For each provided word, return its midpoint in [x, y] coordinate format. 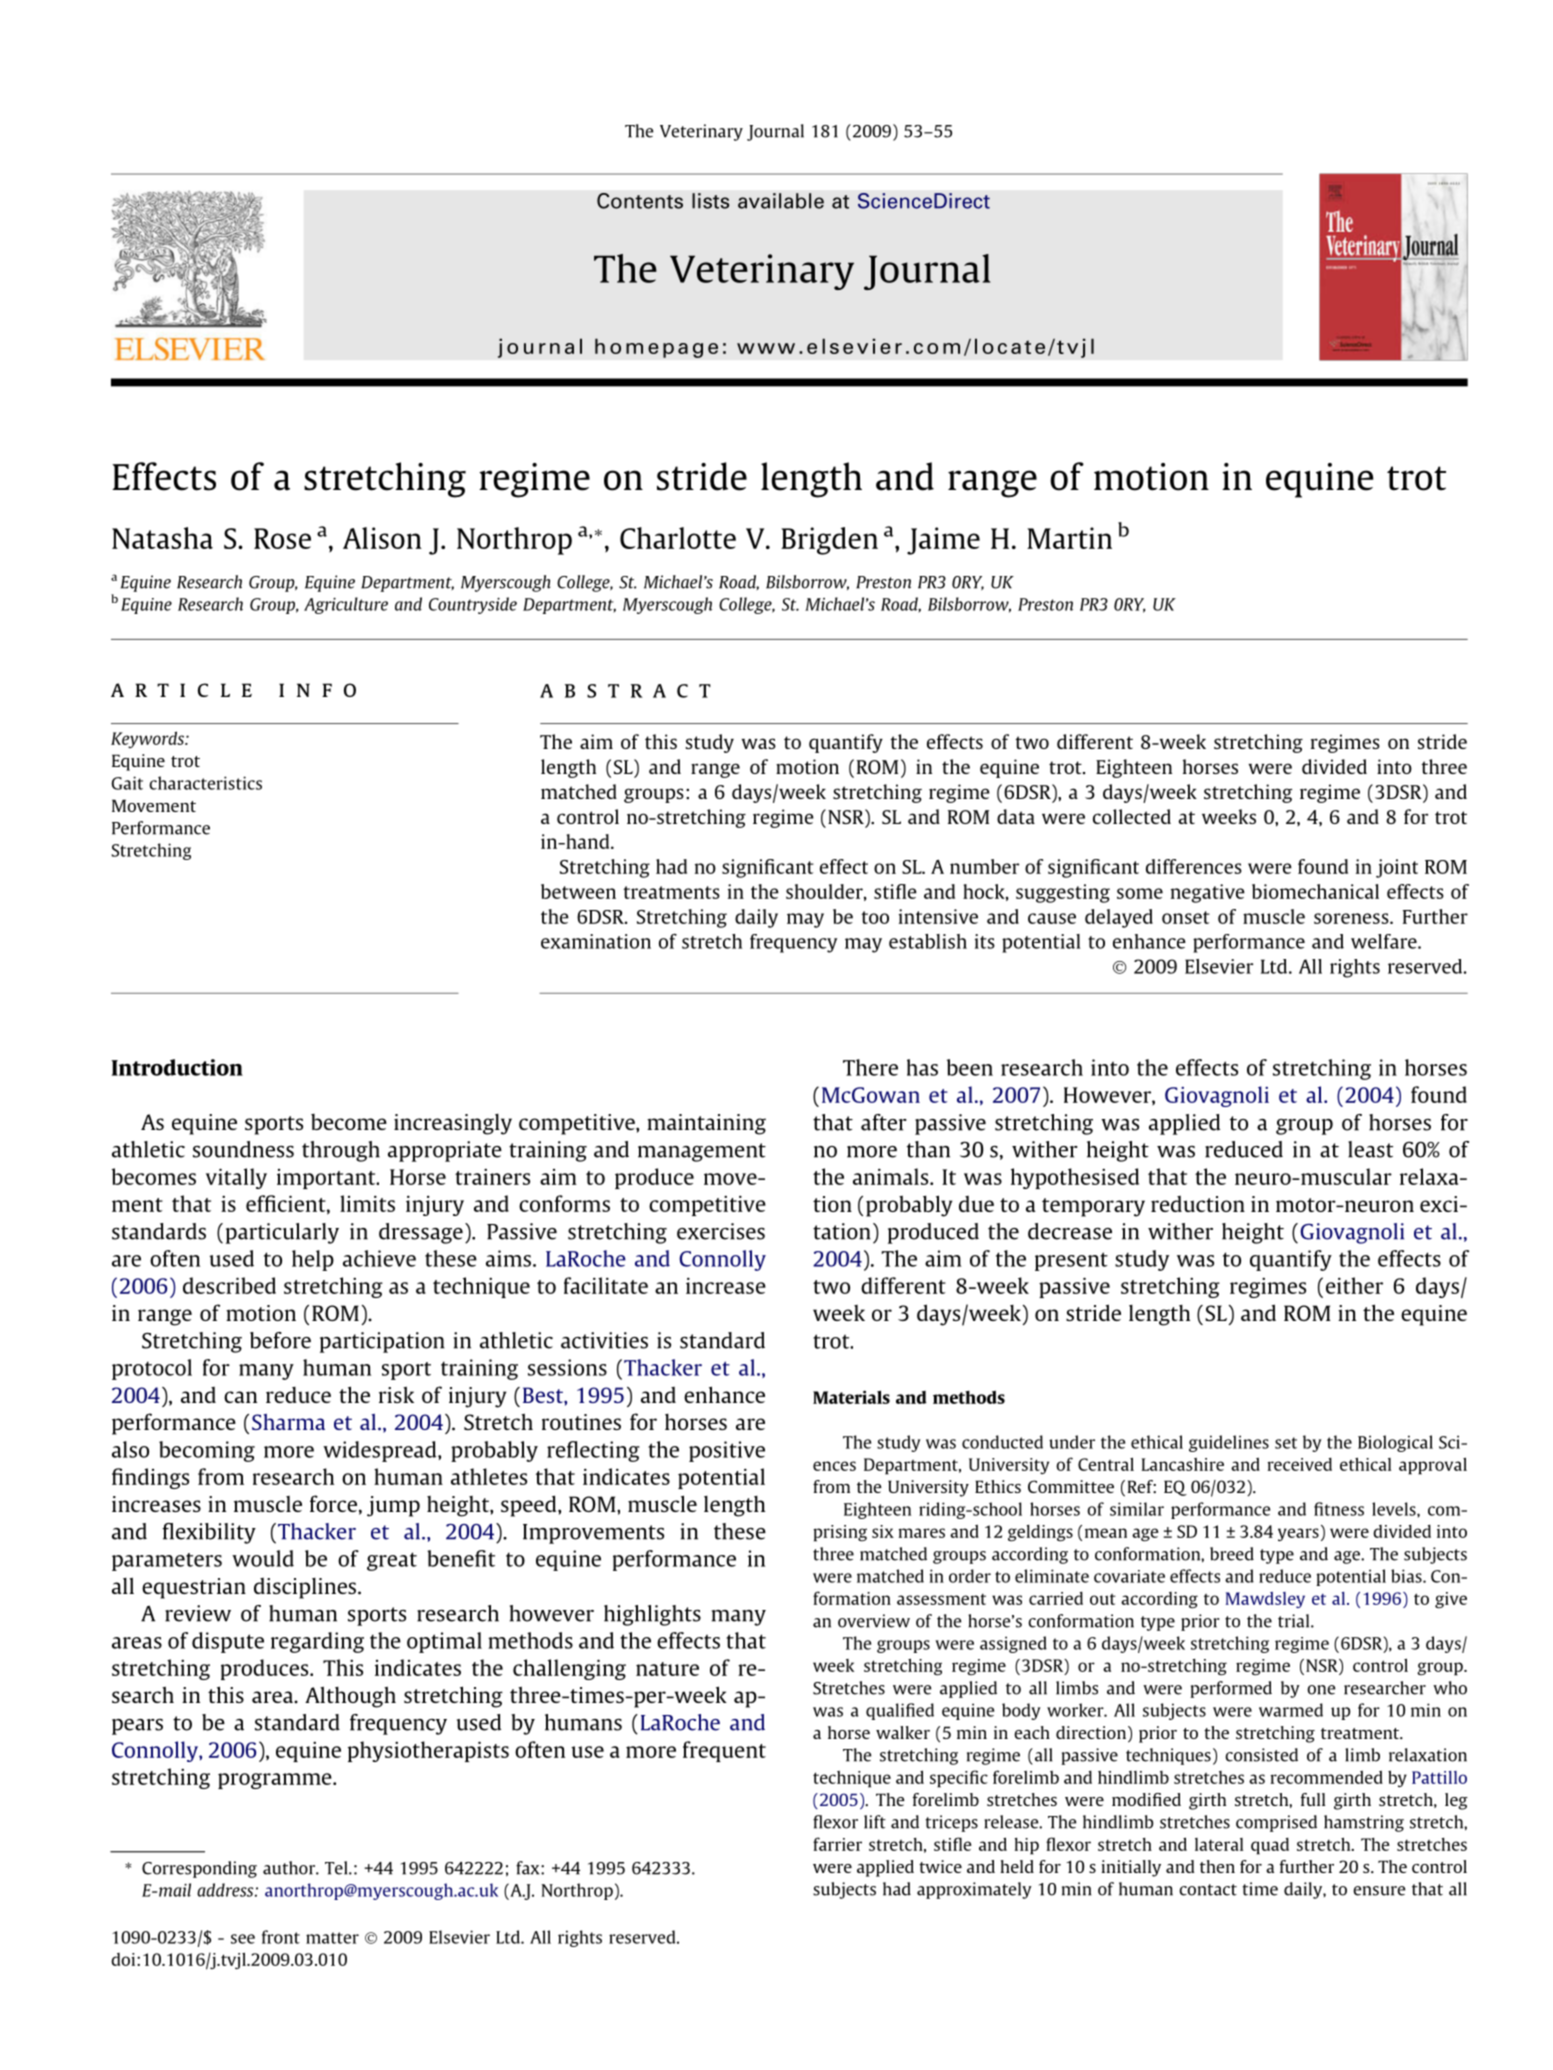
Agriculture [346, 605]
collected [1132, 816]
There [870, 1067]
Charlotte [678, 538]
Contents [640, 201]
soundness [243, 1149]
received [1299, 1464]
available [781, 201]
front [281, 1937]
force [333, 1503]
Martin [1069, 538]
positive [727, 1451]
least [1370, 1149]
